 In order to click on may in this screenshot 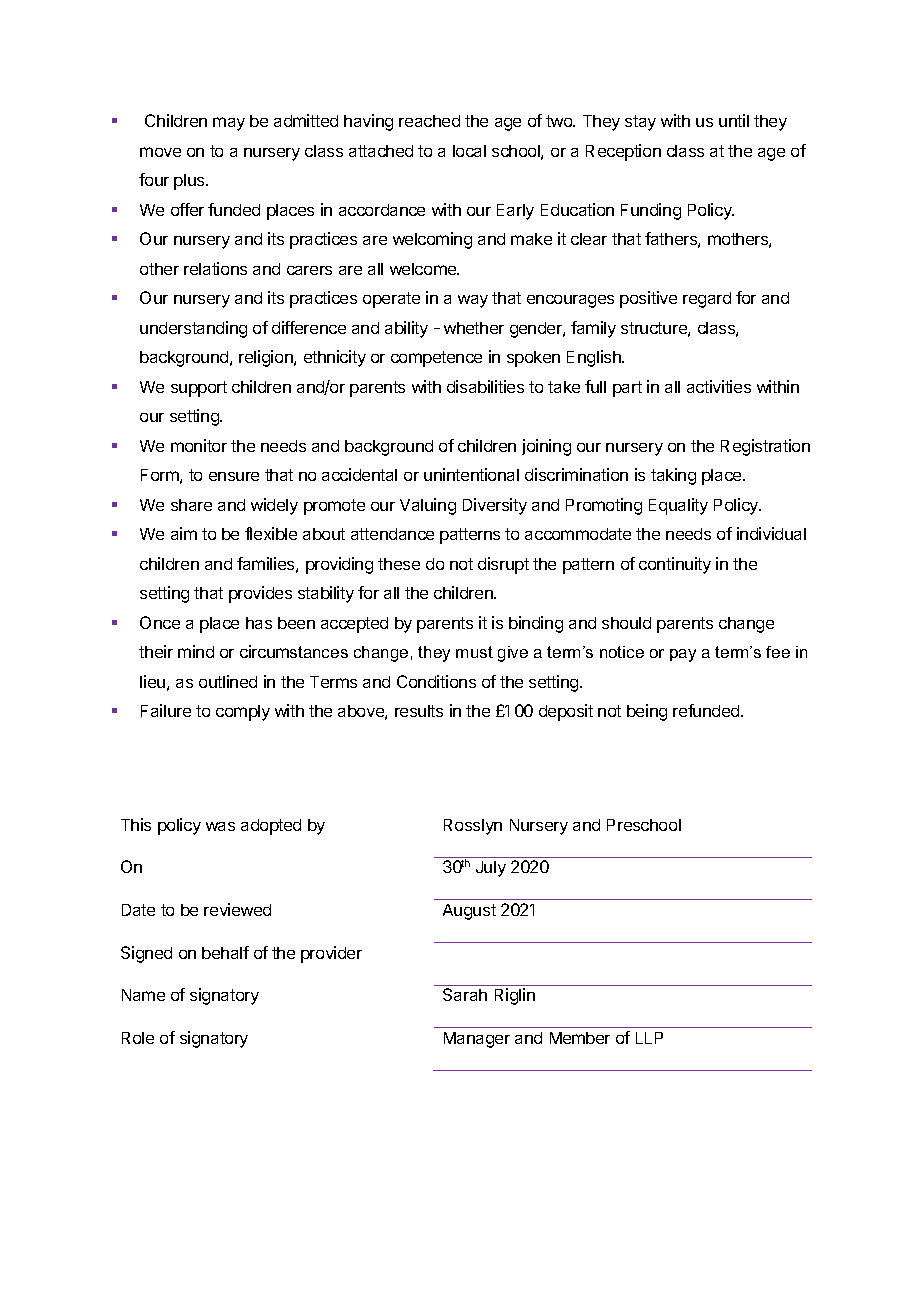, I will do `click(229, 124)`.
